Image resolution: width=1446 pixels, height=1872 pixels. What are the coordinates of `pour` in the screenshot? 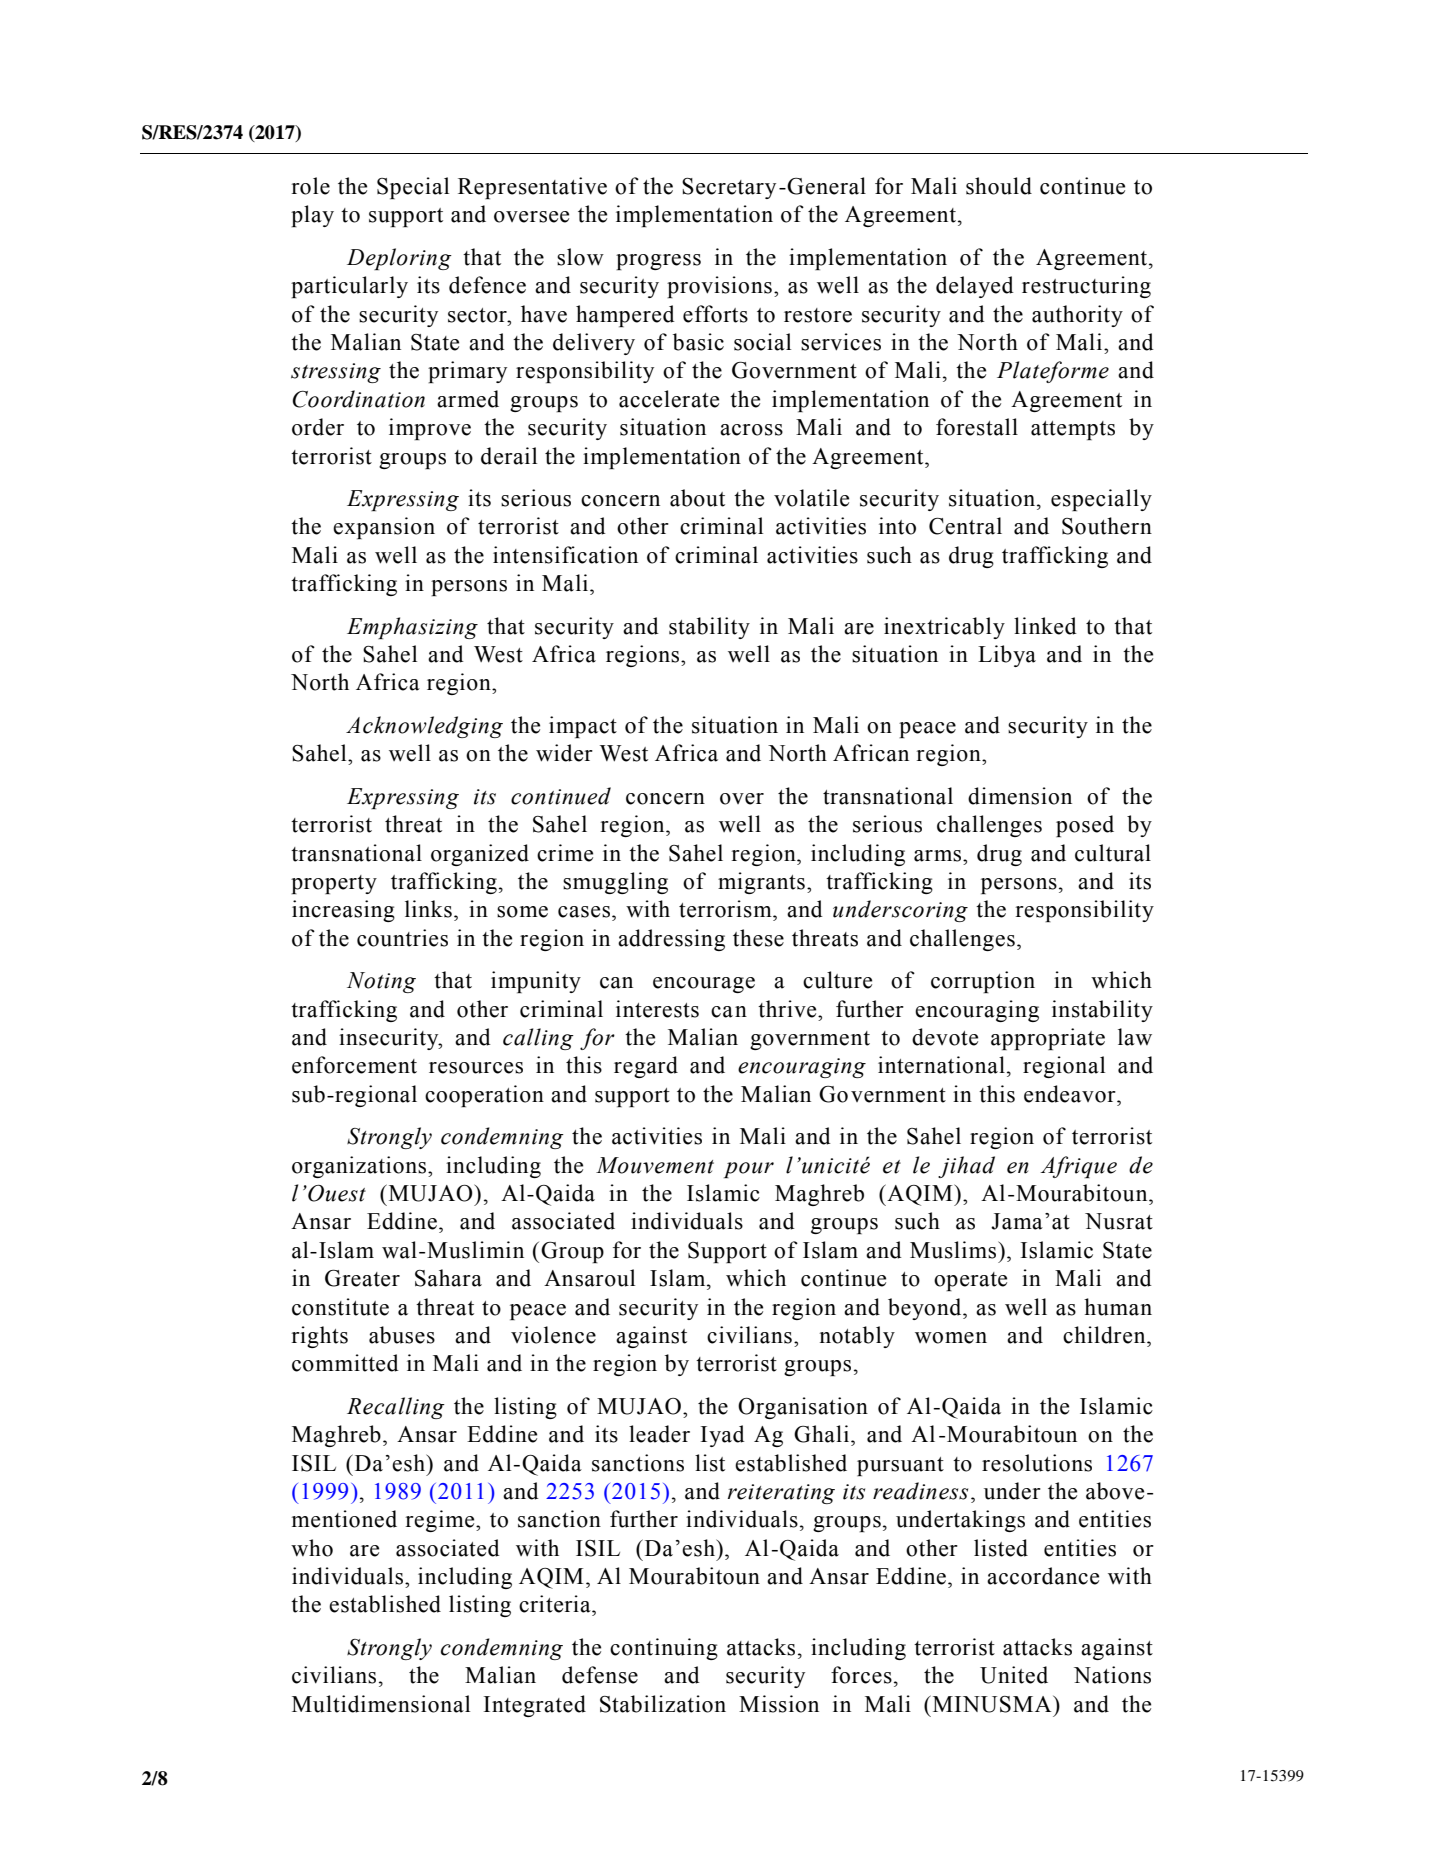 It's located at (749, 1170).
